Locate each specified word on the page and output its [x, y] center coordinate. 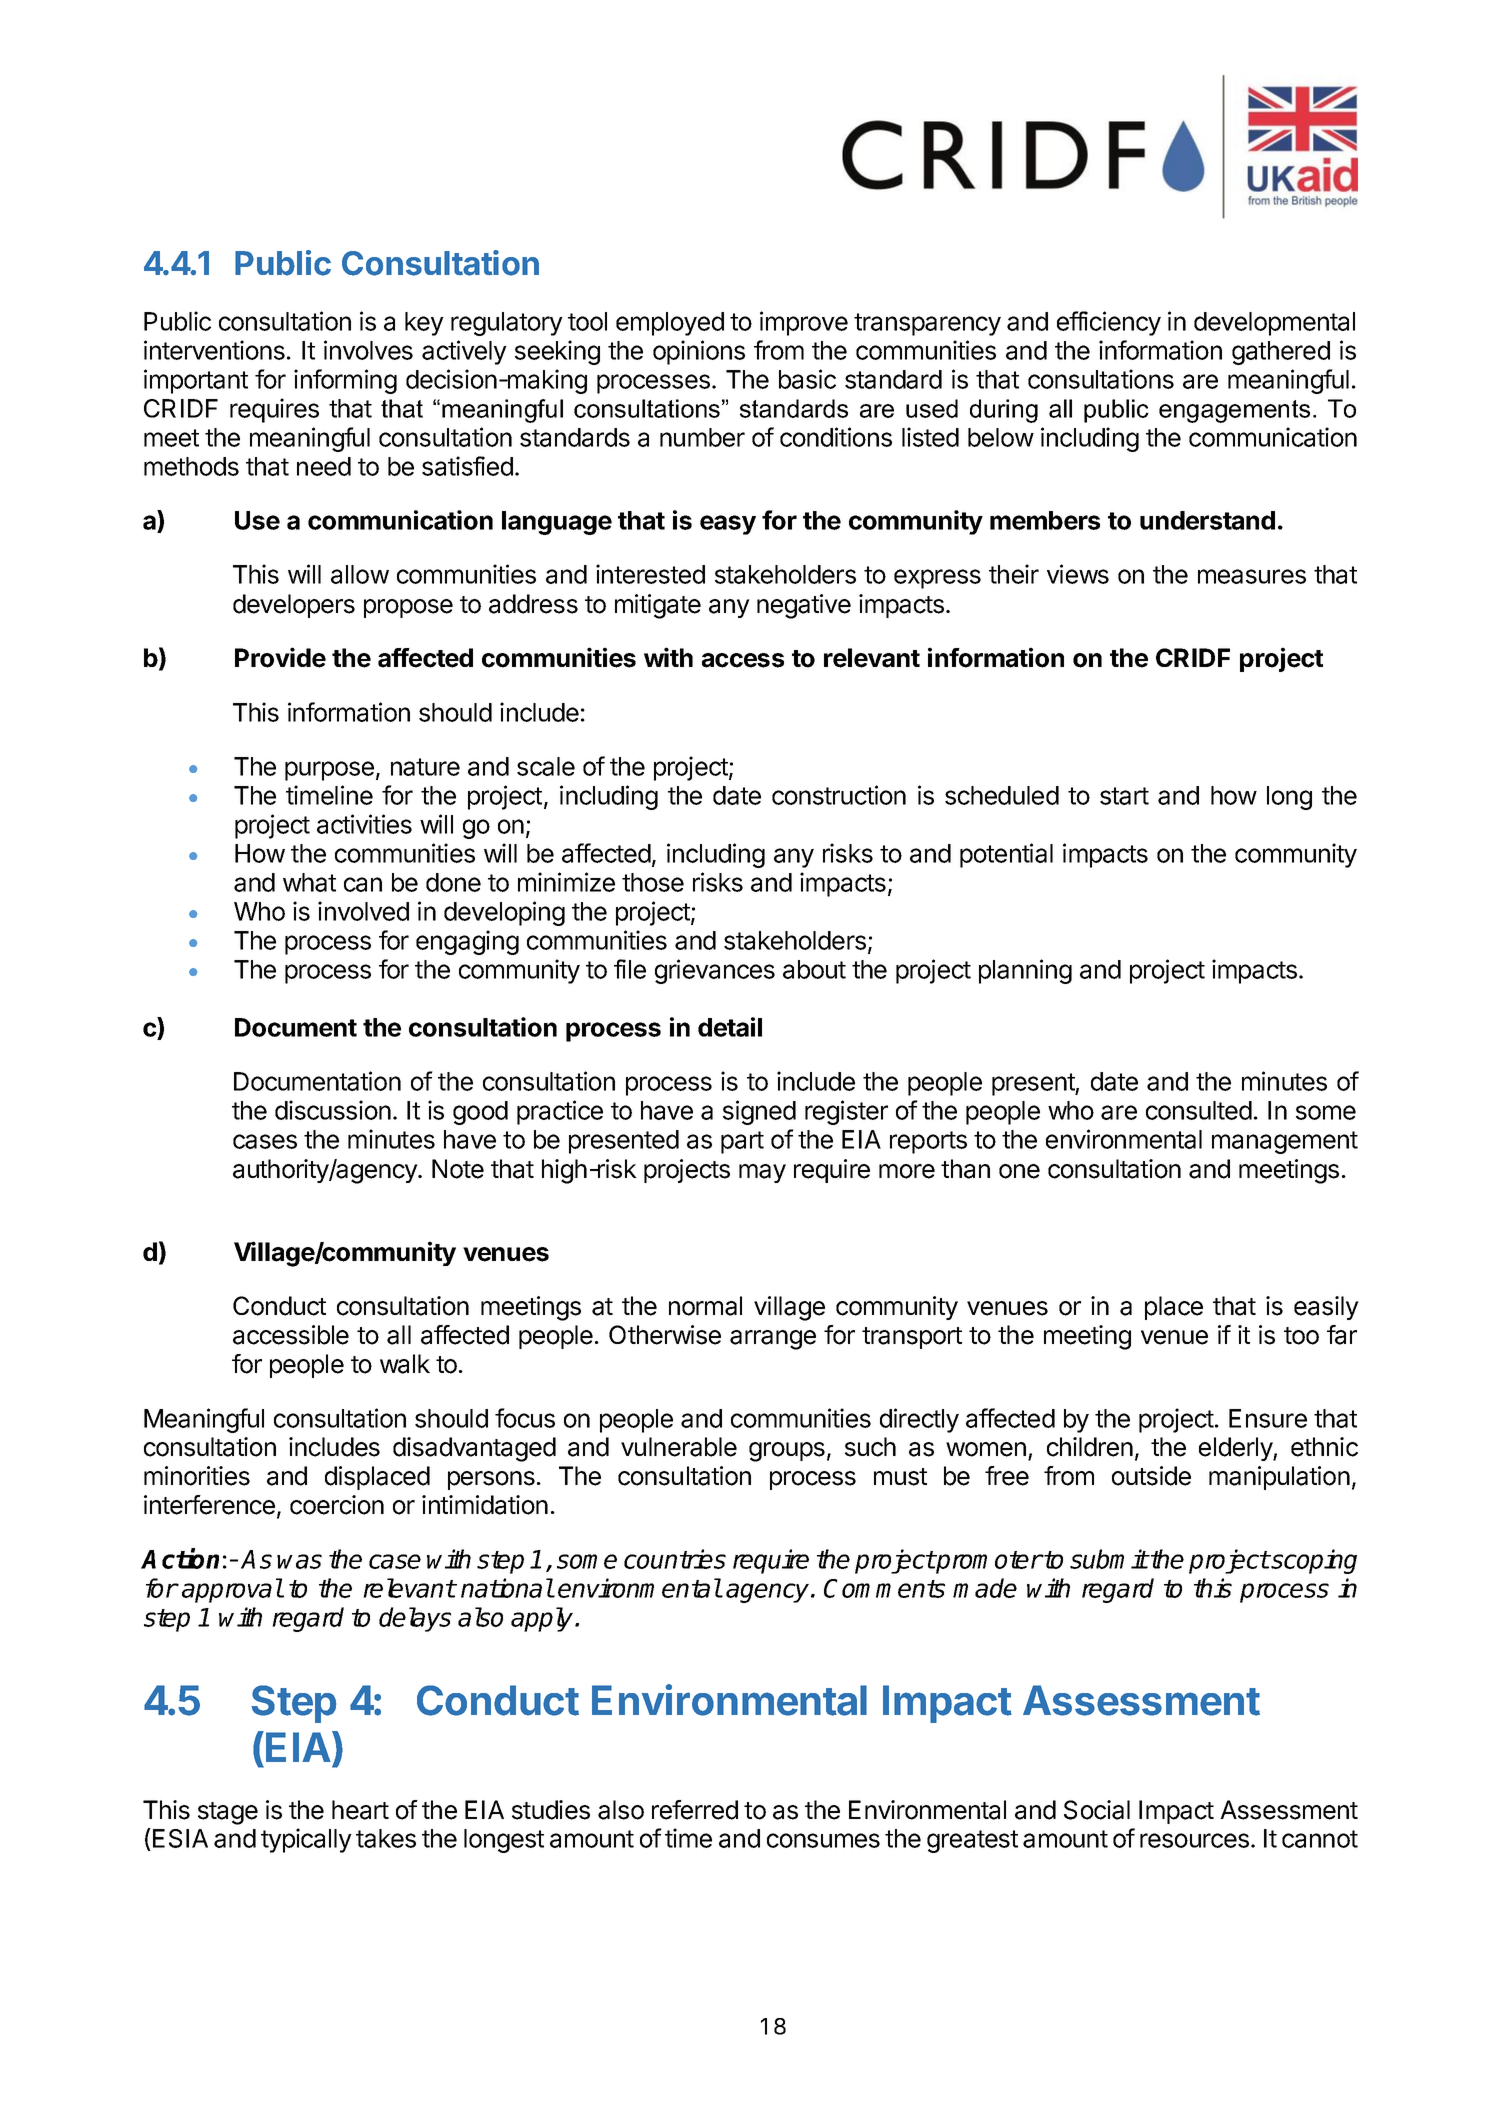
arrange [773, 1340]
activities [364, 824]
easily [1326, 1308]
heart [360, 1810]
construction [839, 795]
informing [345, 381]
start [1124, 796]
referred [695, 1810]
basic [807, 379]
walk [405, 1364]
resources [1194, 1840]
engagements [1234, 411]
